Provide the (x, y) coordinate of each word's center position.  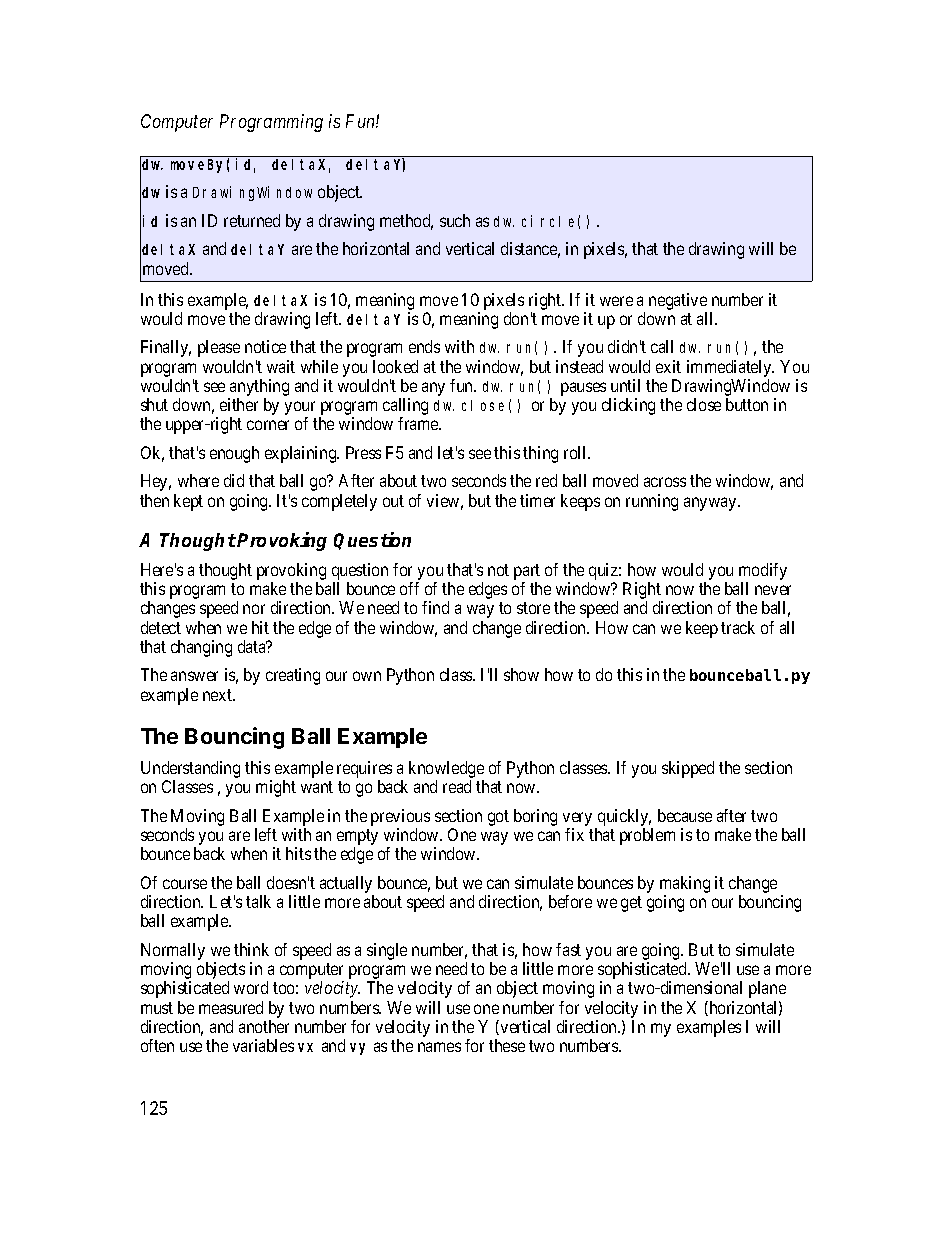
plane (767, 989)
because (685, 815)
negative (678, 301)
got (498, 818)
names (439, 1047)
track (738, 627)
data (253, 646)
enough (234, 454)
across (665, 482)
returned (252, 220)
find (435, 607)
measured (231, 1007)
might (276, 788)
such (455, 220)
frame (419, 423)
